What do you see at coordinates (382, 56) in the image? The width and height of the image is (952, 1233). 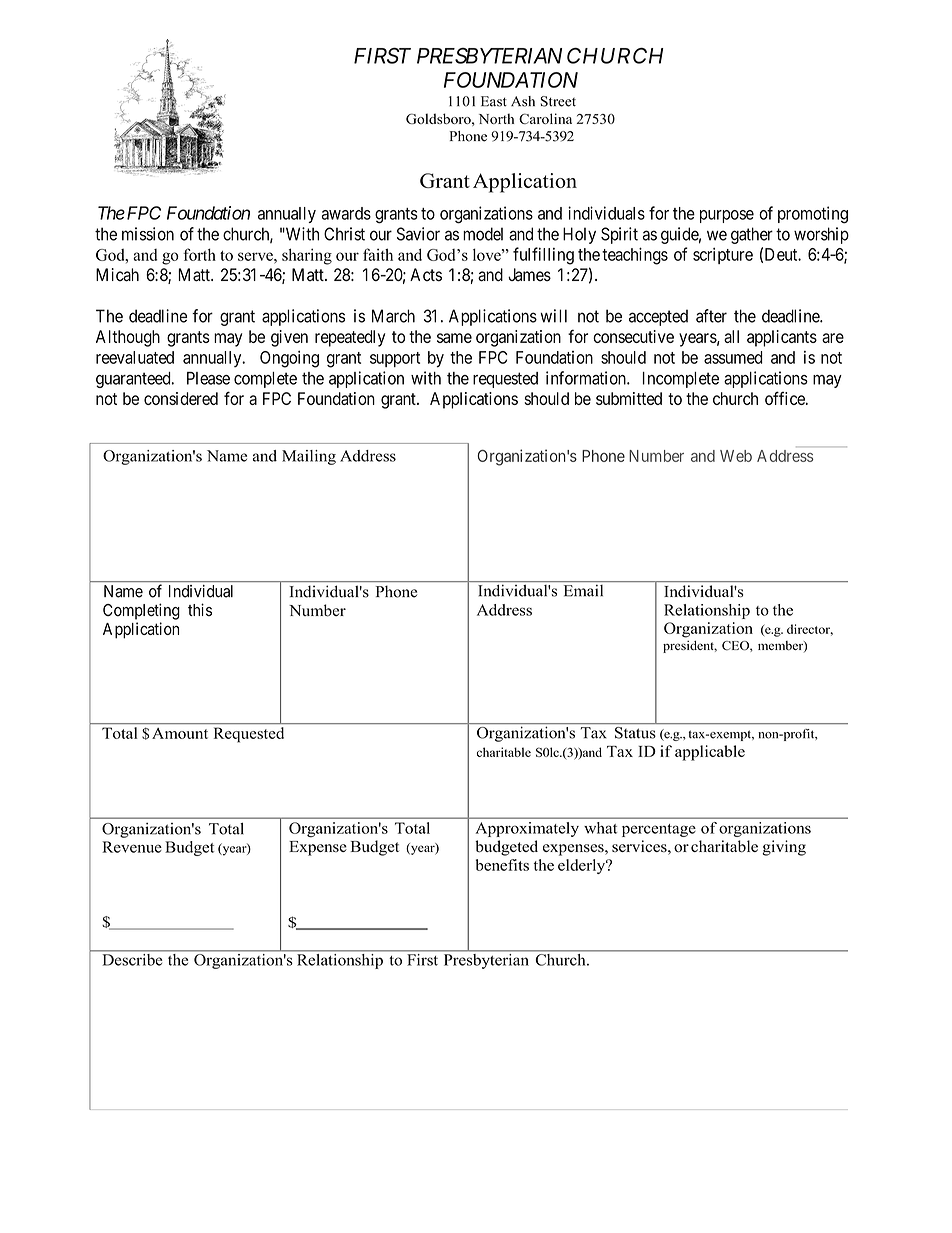 I see `FIRST` at bounding box center [382, 56].
